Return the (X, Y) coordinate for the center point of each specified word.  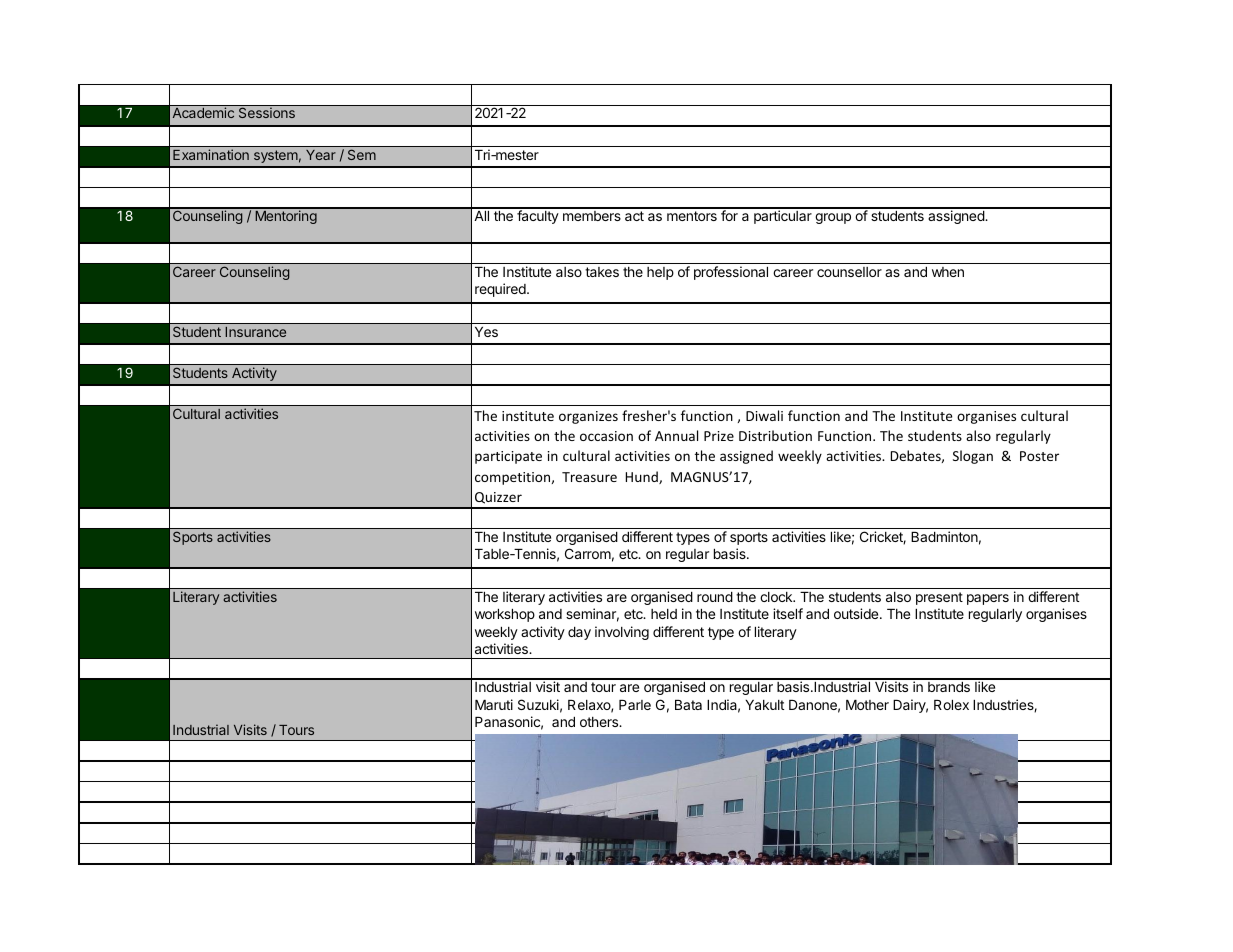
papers (988, 599)
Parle (635, 705)
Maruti (494, 704)
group (833, 218)
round (715, 597)
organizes (588, 417)
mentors (692, 216)
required (501, 290)
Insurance (255, 332)
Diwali (764, 415)
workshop (505, 615)
